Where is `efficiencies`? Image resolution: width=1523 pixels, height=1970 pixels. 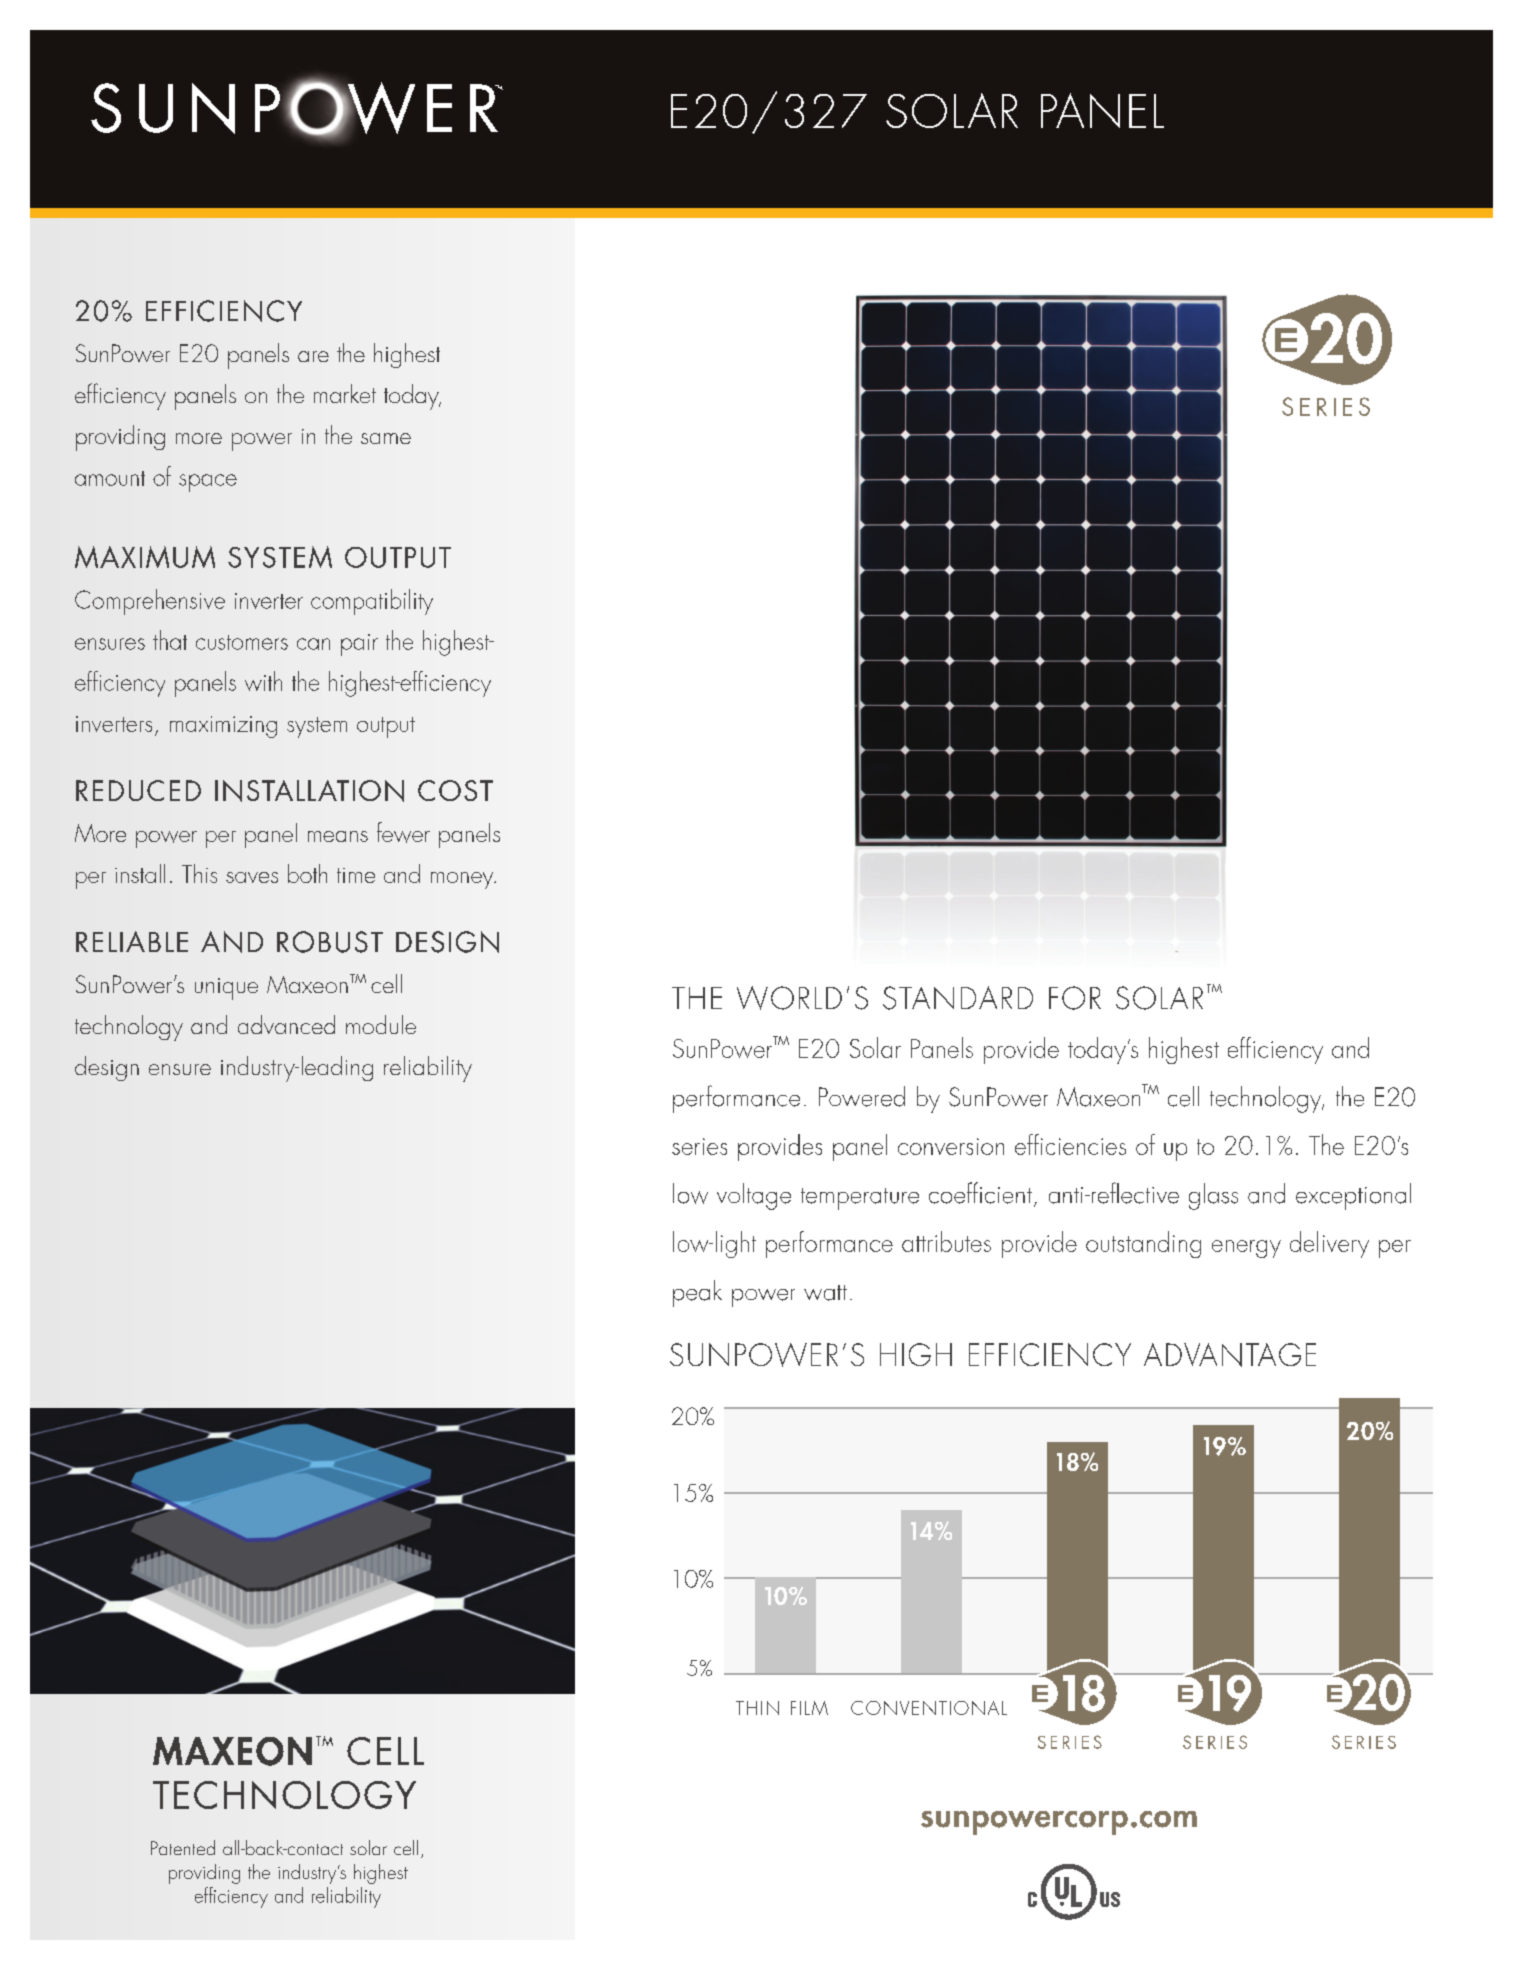 efficiencies is located at coordinates (1070, 1144).
